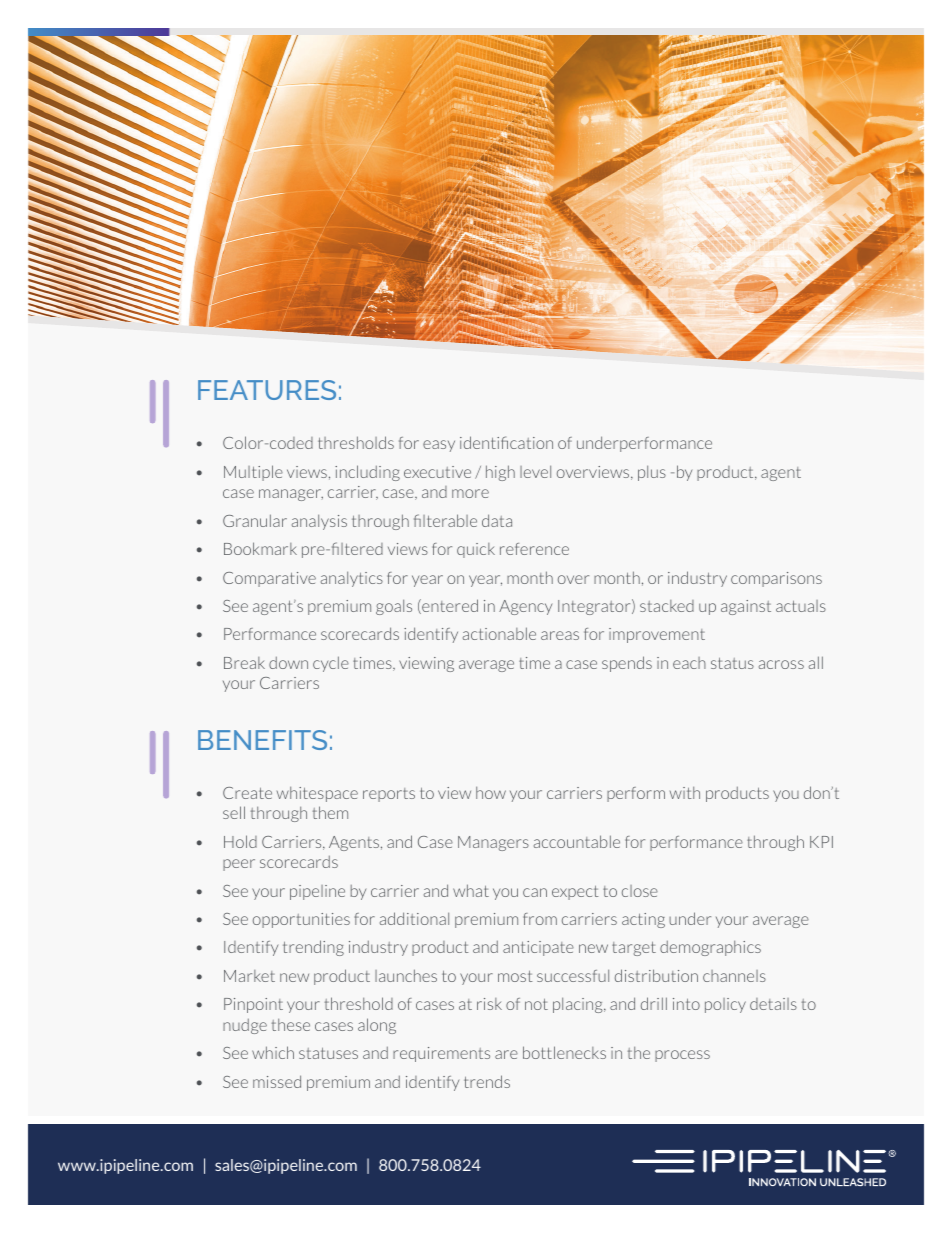 The width and height of the screenshot is (952, 1233). What do you see at coordinates (301, 920) in the screenshot?
I see `opportunities` at bounding box center [301, 920].
